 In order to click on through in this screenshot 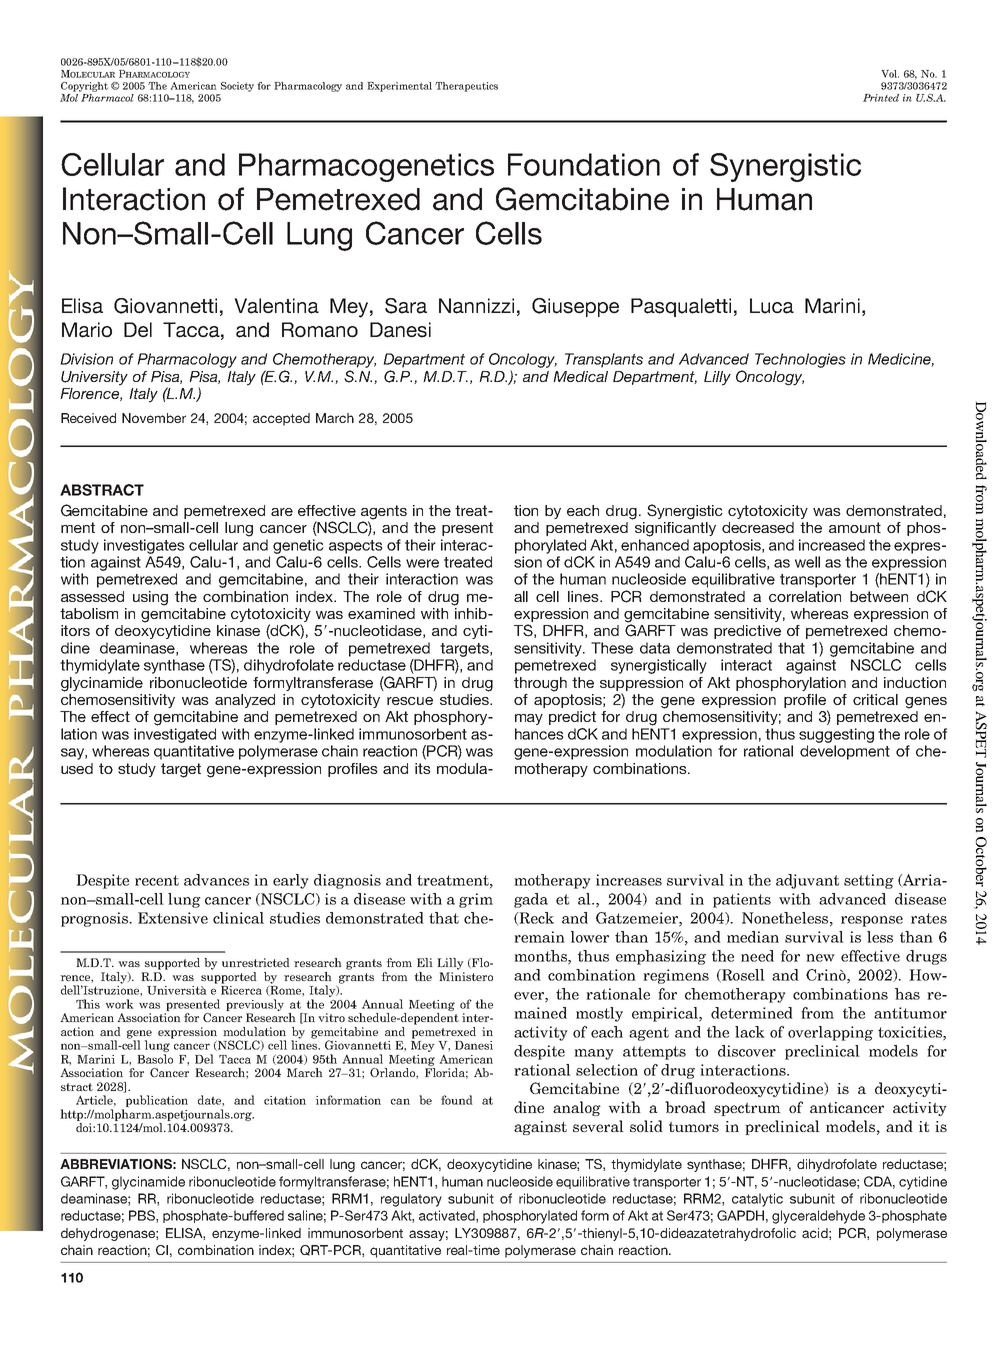, I will do `click(540, 684)`.
